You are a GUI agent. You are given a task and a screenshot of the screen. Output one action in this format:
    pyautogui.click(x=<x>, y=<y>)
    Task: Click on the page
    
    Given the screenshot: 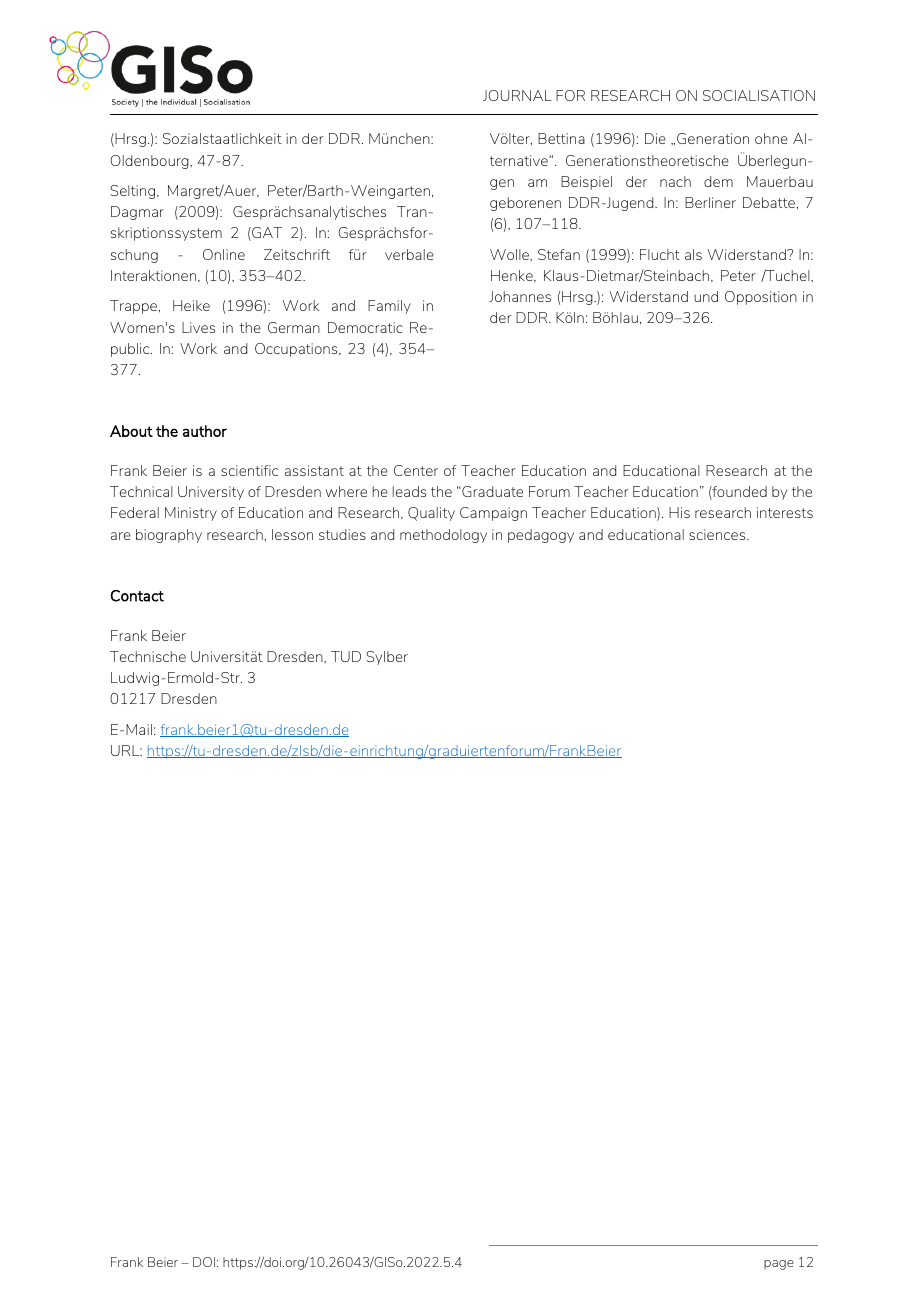 What is the action you would take?
    pyautogui.click(x=779, y=1265)
